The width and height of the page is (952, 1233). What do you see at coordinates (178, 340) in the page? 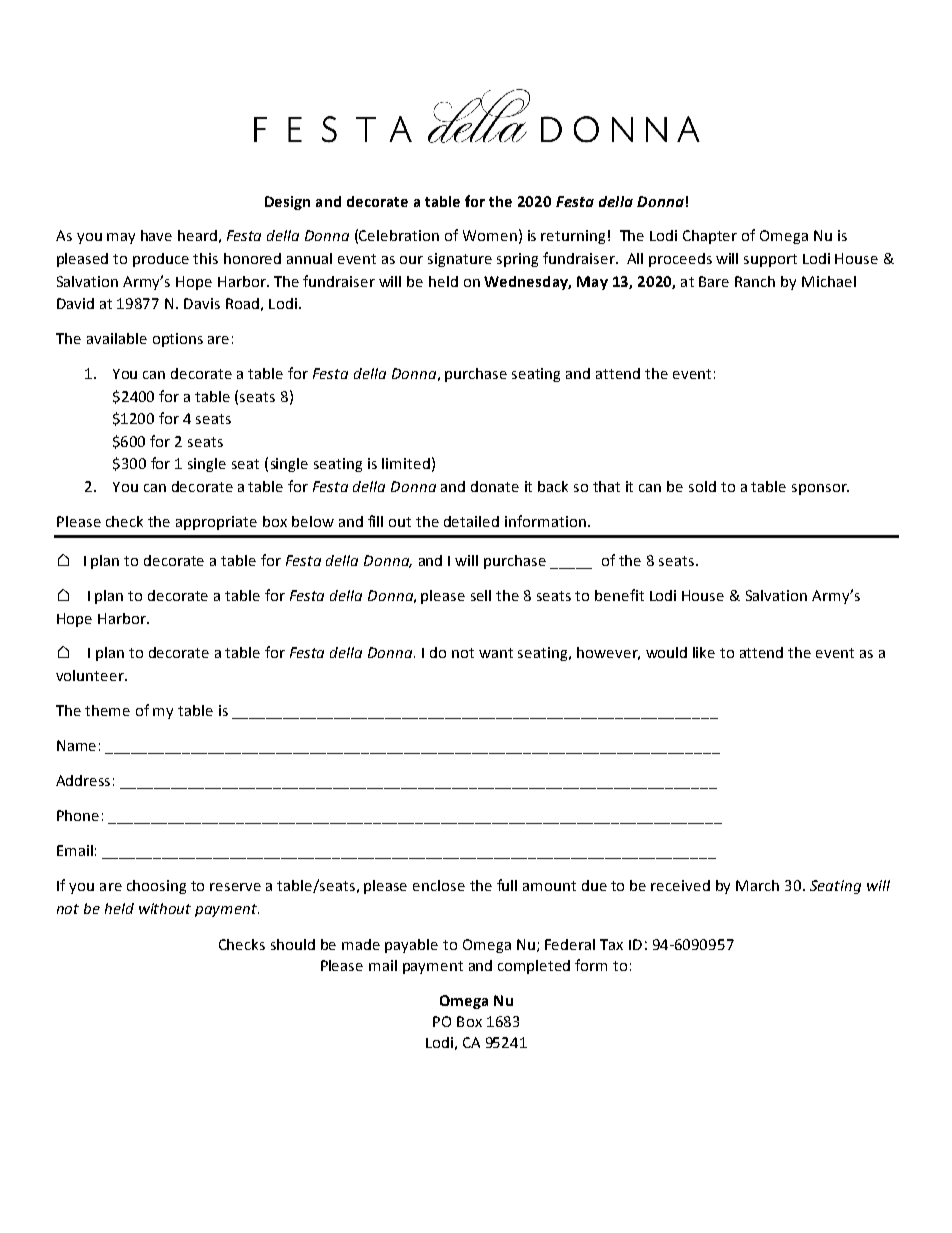
I see `options` at bounding box center [178, 340].
